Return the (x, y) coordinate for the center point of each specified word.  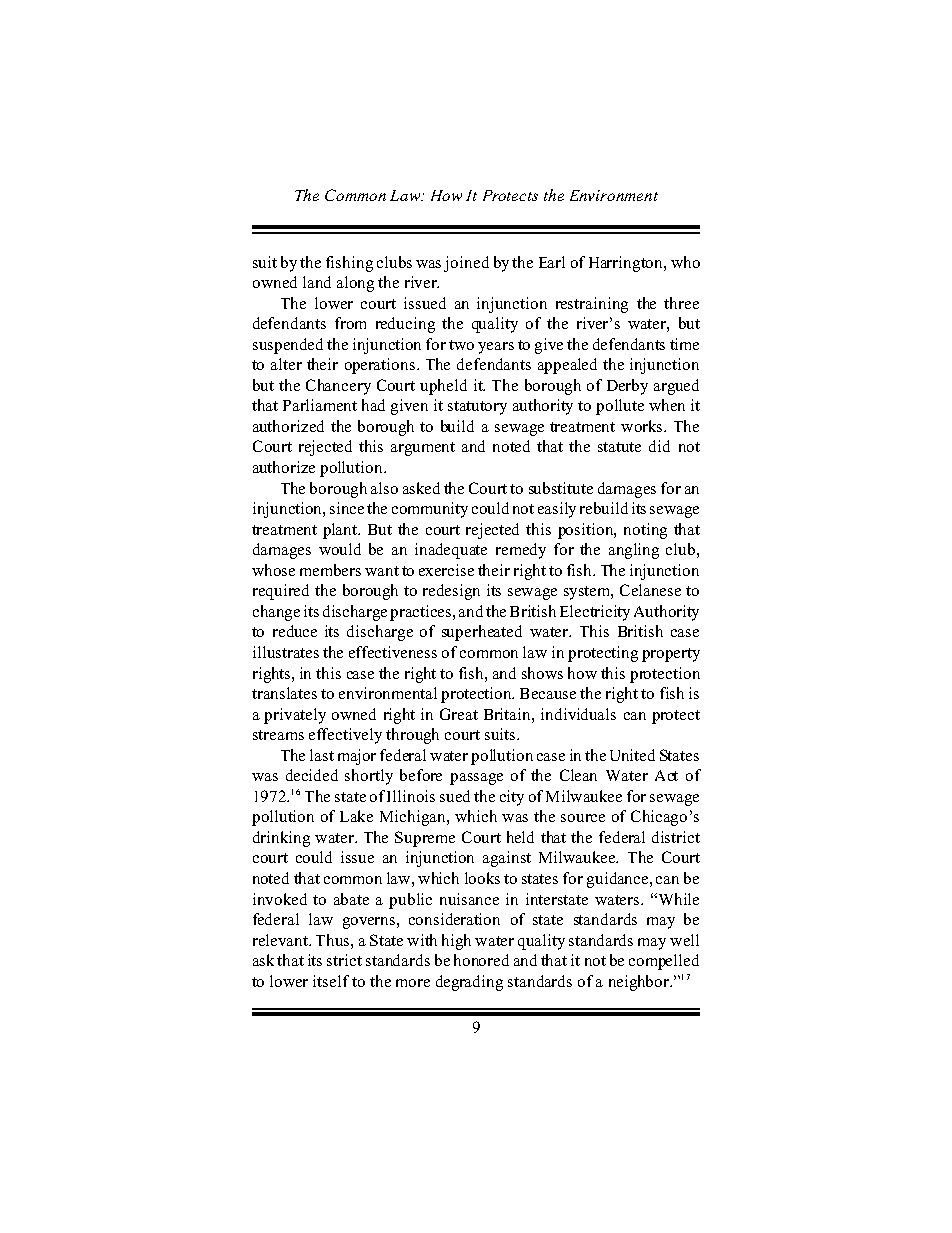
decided (312, 775)
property (671, 655)
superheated (482, 633)
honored (481, 960)
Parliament (320, 405)
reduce (295, 631)
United (632, 755)
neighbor (640, 983)
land (317, 282)
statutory (477, 408)
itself (331, 981)
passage (476, 779)
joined (466, 264)
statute (619, 447)
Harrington (627, 264)
